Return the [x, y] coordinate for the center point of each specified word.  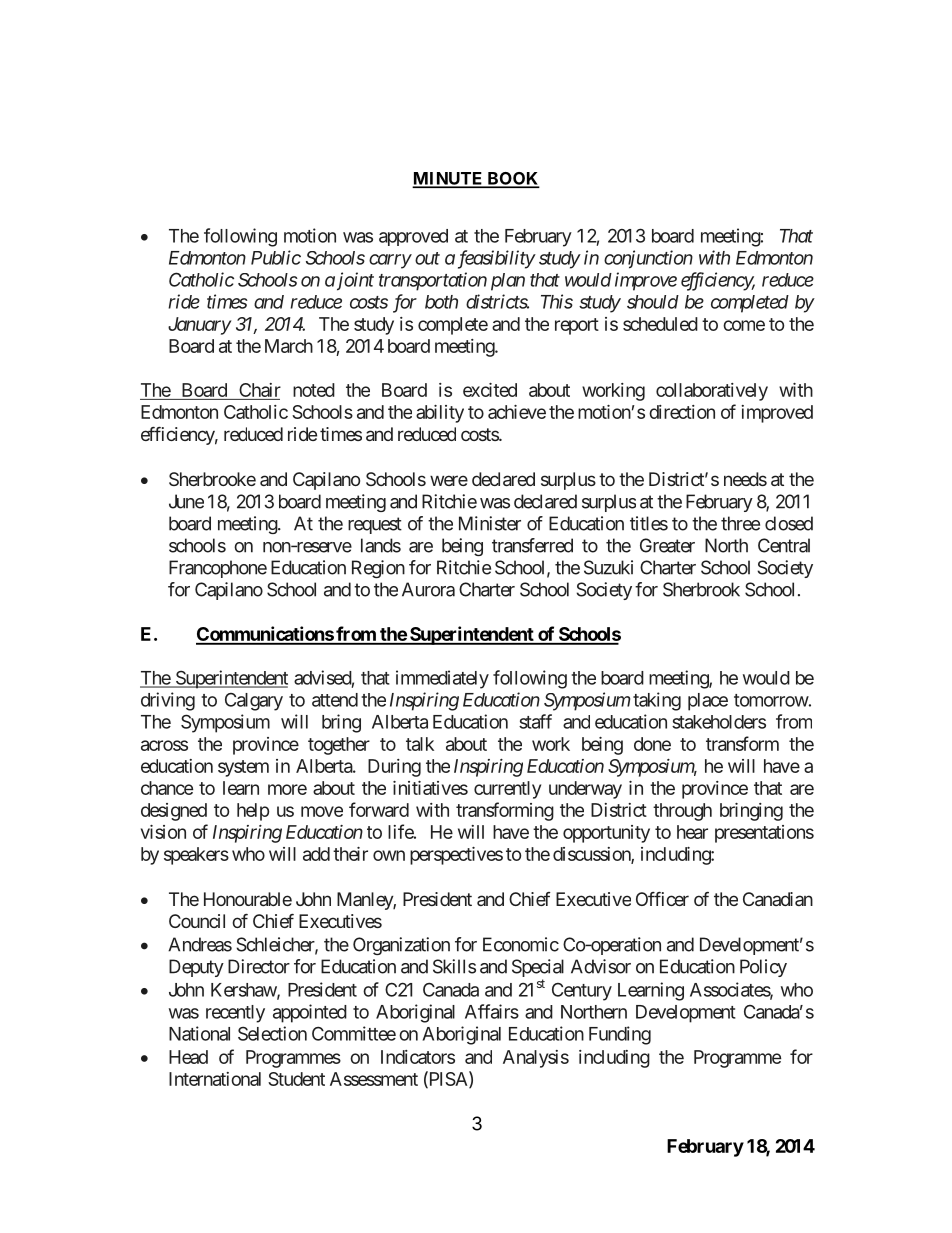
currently [507, 790]
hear [692, 832]
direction [682, 412]
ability [440, 414]
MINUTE [449, 179]
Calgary [254, 702]
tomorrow [771, 700]
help [253, 812]
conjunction [648, 259]
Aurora [428, 589]
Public [276, 257]
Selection [272, 1033]
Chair [259, 391]
